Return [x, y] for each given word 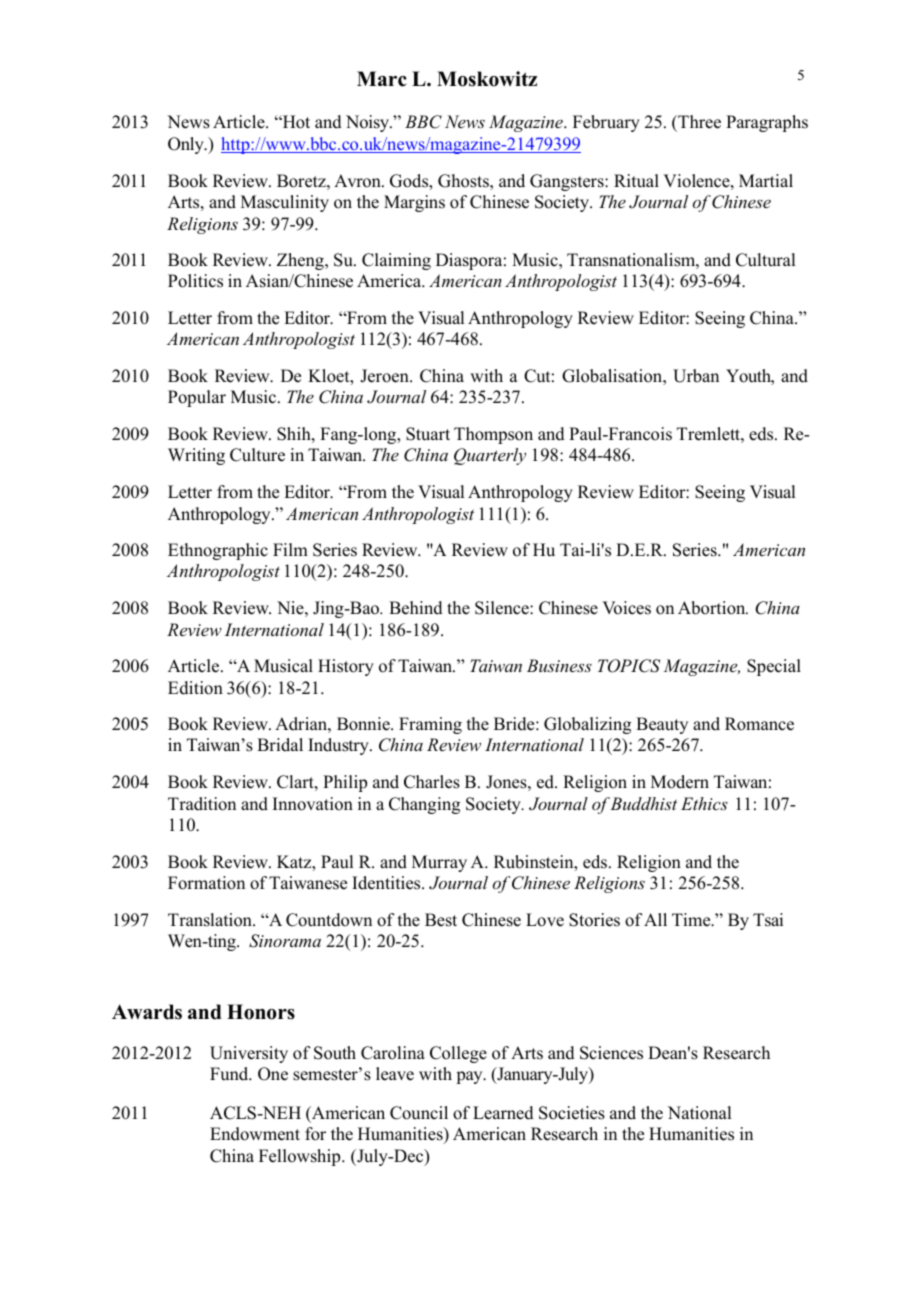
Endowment [255, 1134]
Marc [382, 79]
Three [698, 123]
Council [419, 1113]
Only [187, 145]
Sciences [611, 1053]
